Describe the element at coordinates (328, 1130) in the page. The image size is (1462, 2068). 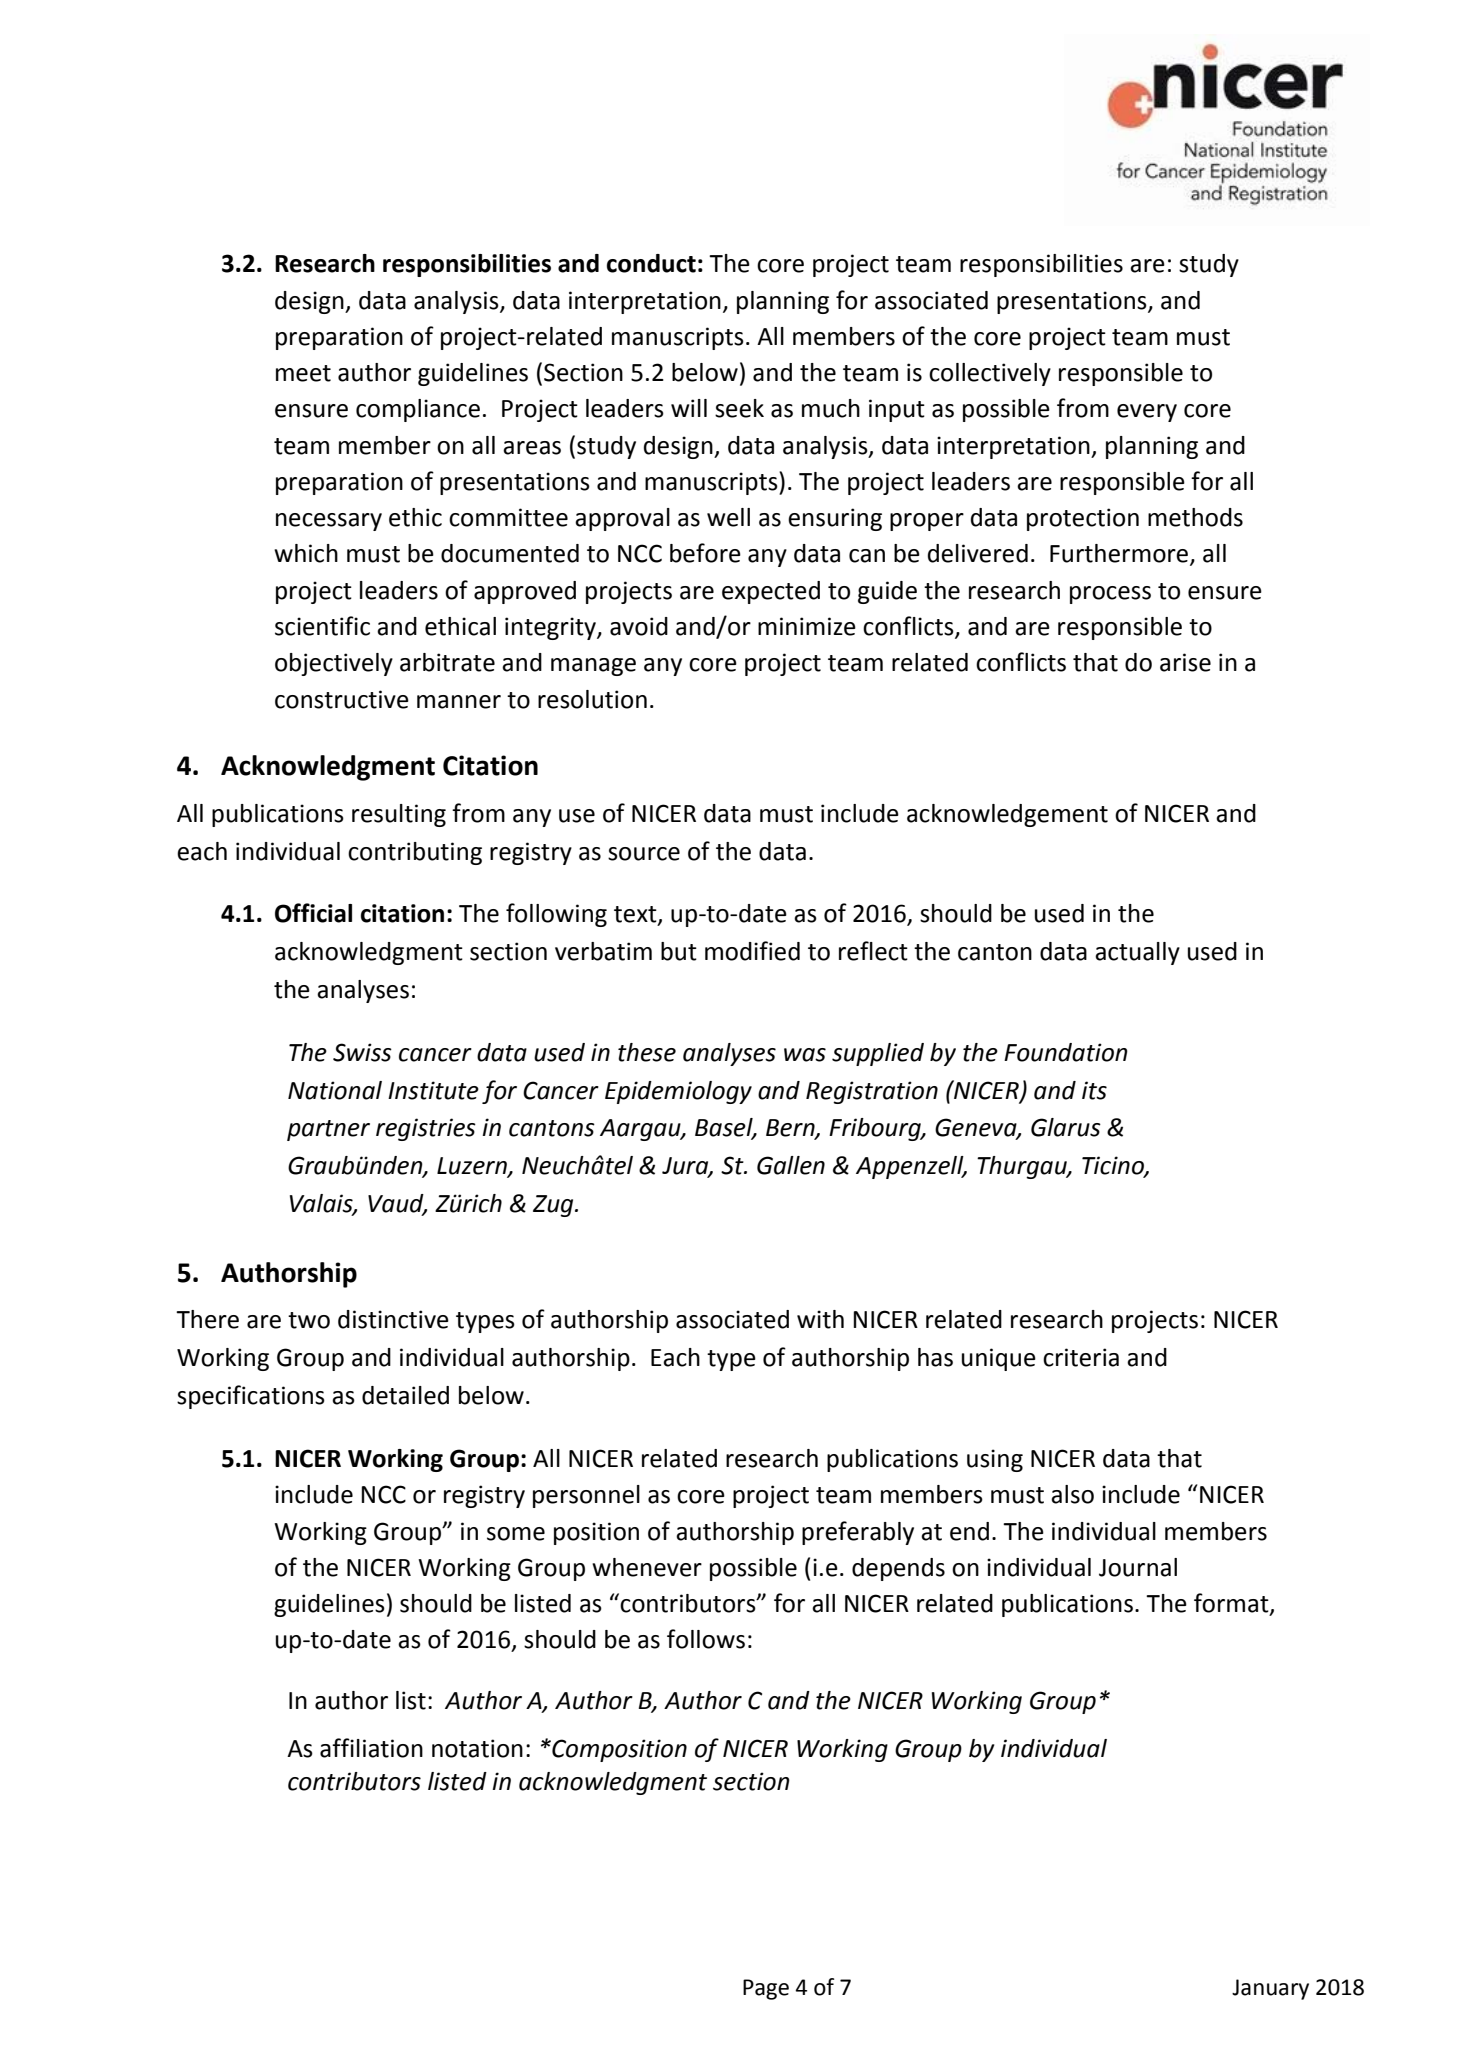
I see `partner` at that location.
